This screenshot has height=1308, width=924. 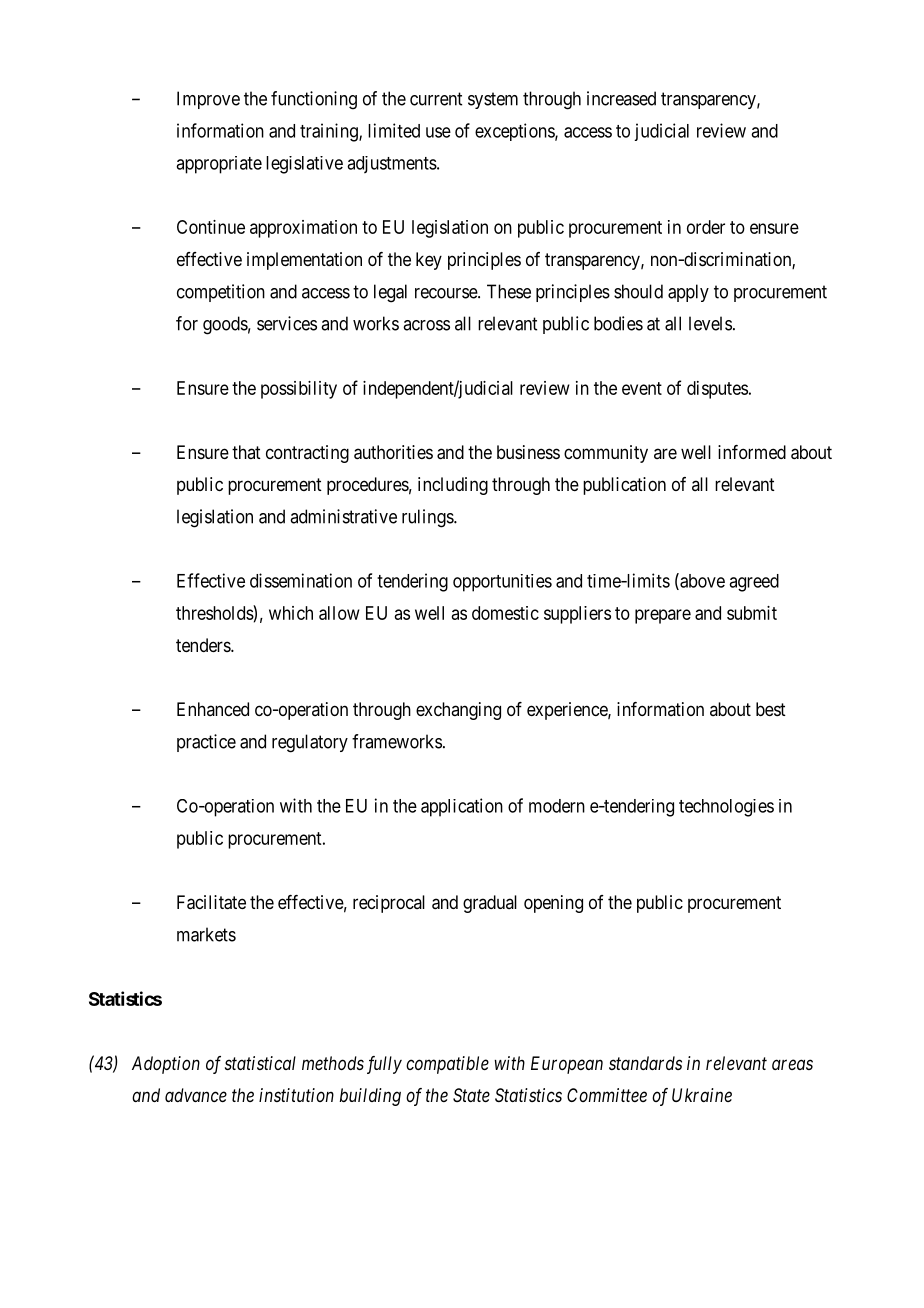 I want to click on across, so click(x=426, y=325).
